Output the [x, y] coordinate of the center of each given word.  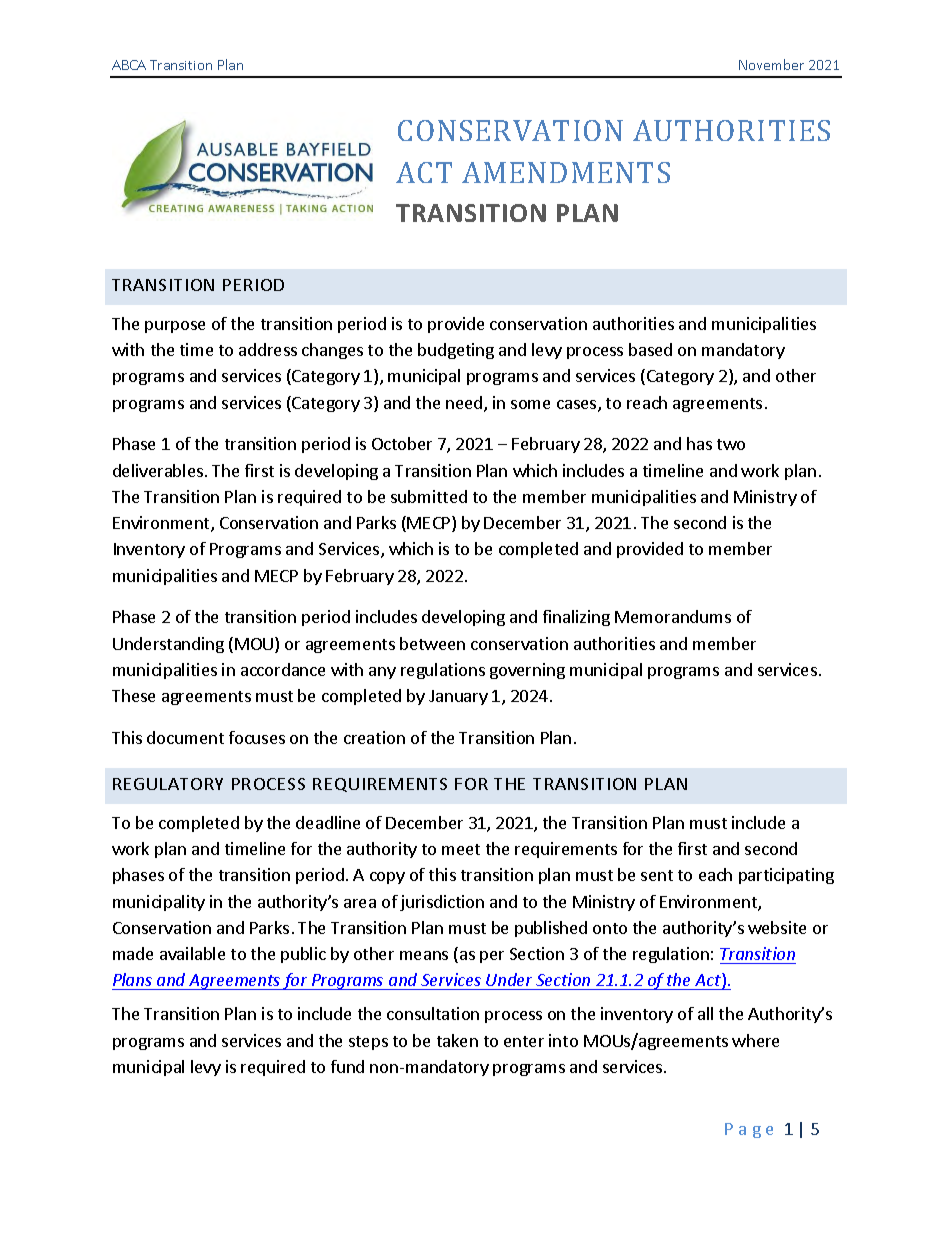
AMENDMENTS [566, 172]
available [192, 953]
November [771, 64]
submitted [429, 496]
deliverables [158, 470]
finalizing [576, 618]
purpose [175, 327]
